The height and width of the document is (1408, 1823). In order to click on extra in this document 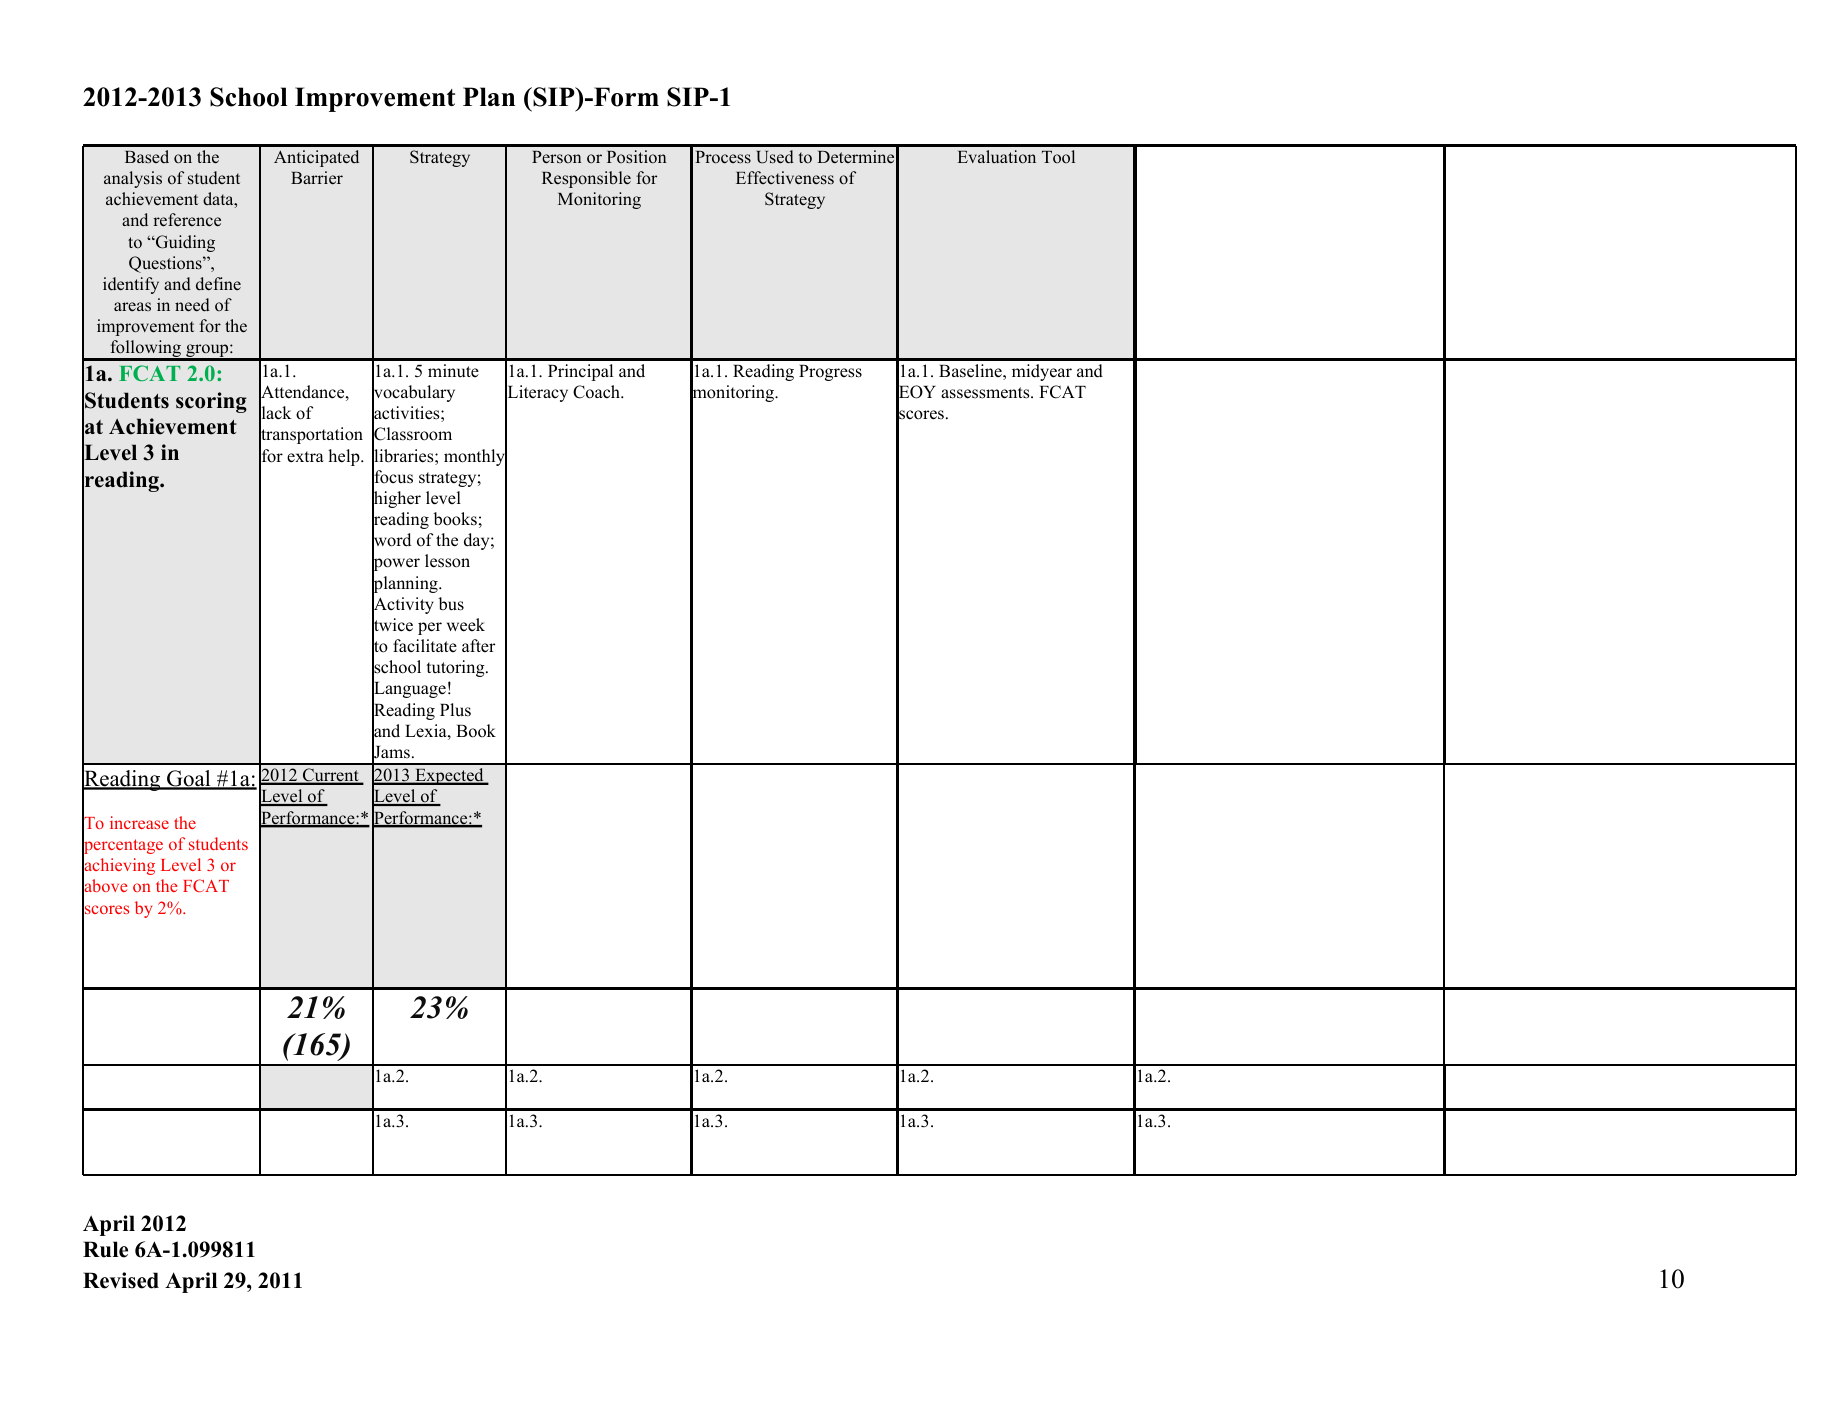, I will do `click(305, 457)`.
